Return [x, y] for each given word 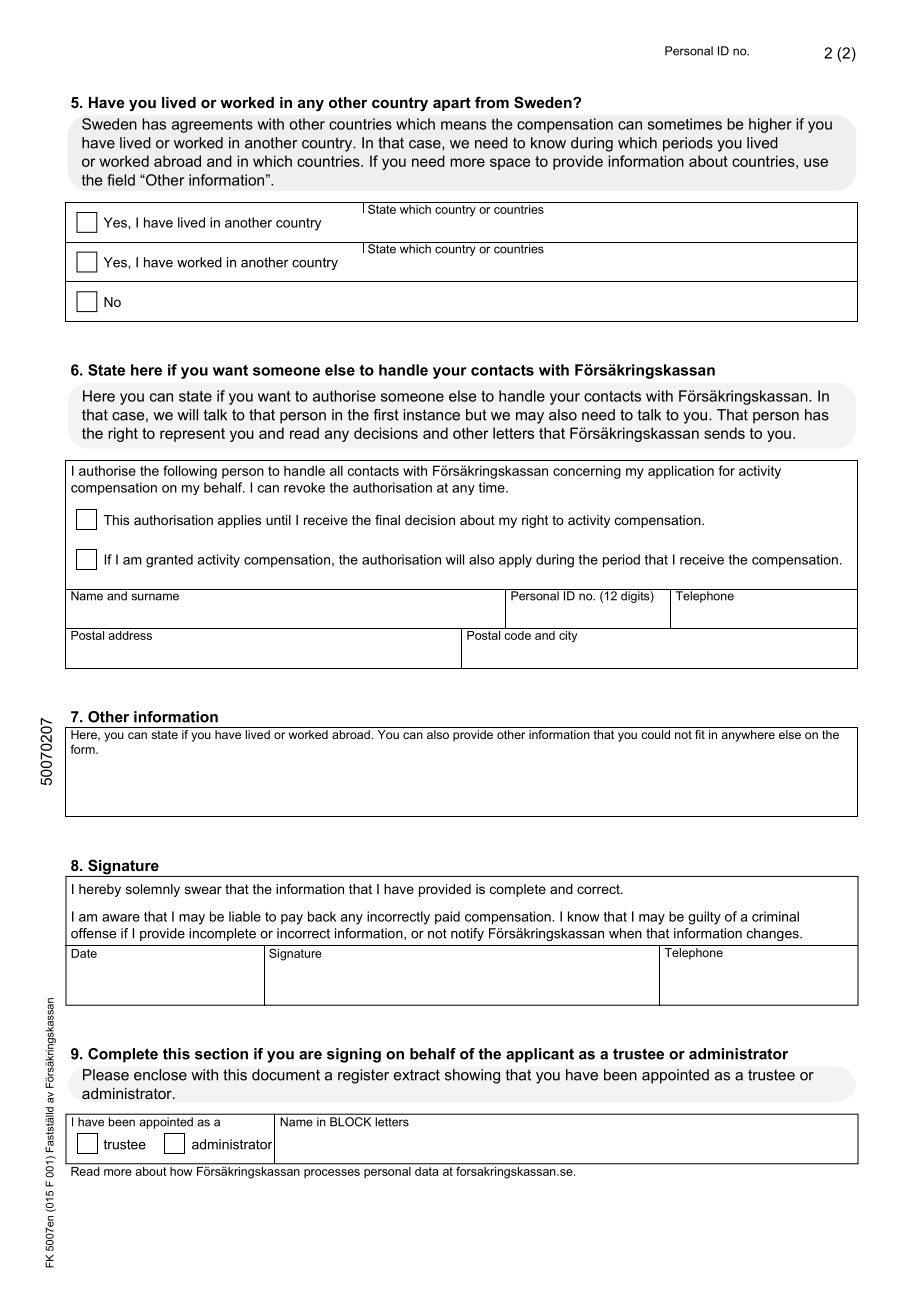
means [463, 125]
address [130, 634]
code [517, 634]
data [427, 1170]
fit [700, 733]
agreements [212, 126]
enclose [160, 1075]
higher [770, 125]
